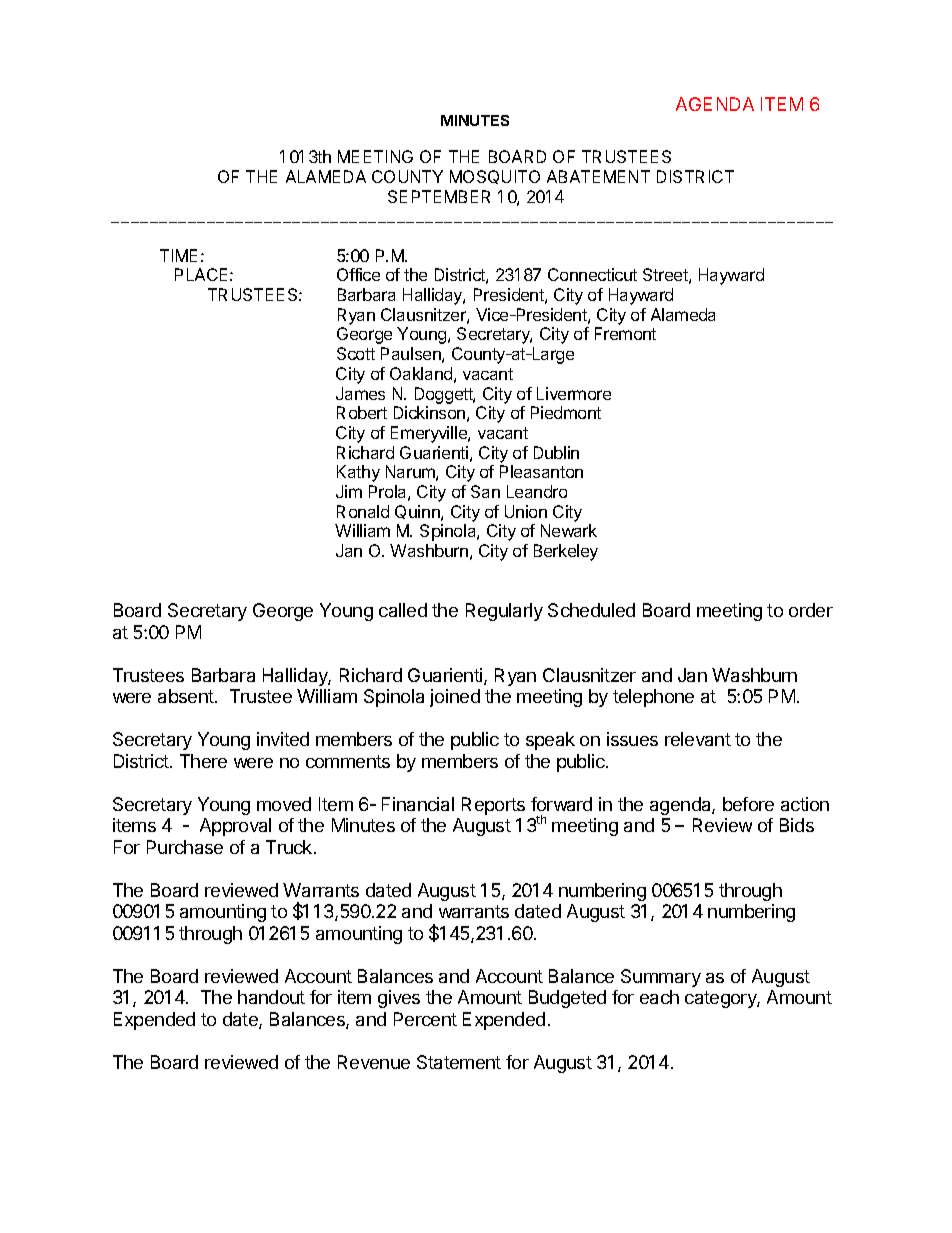 This screenshot has width=952, height=1233. Describe the element at coordinates (459, 1062) in the screenshot. I see `Statement` at that location.
